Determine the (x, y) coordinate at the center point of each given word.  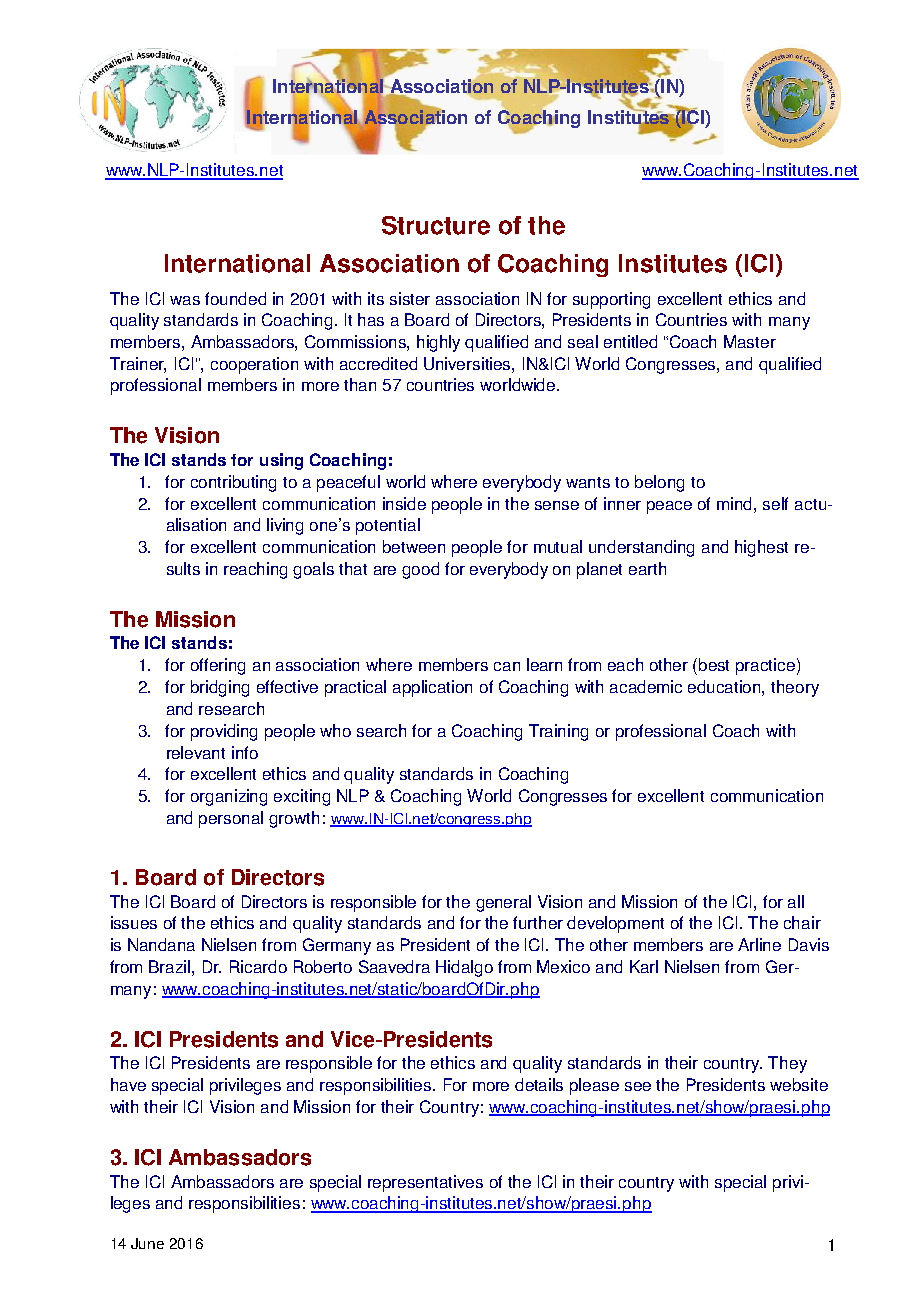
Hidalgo (464, 968)
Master (750, 341)
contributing (233, 483)
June (147, 1243)
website (799, 1084)
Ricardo (258, 966)
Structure (436, 225)
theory (795, 688)
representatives (425, 1183)
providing (224, 732)
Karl (644, 966)
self (775, 503)
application (432, 688)
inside (404, 503)
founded (235, 298)
